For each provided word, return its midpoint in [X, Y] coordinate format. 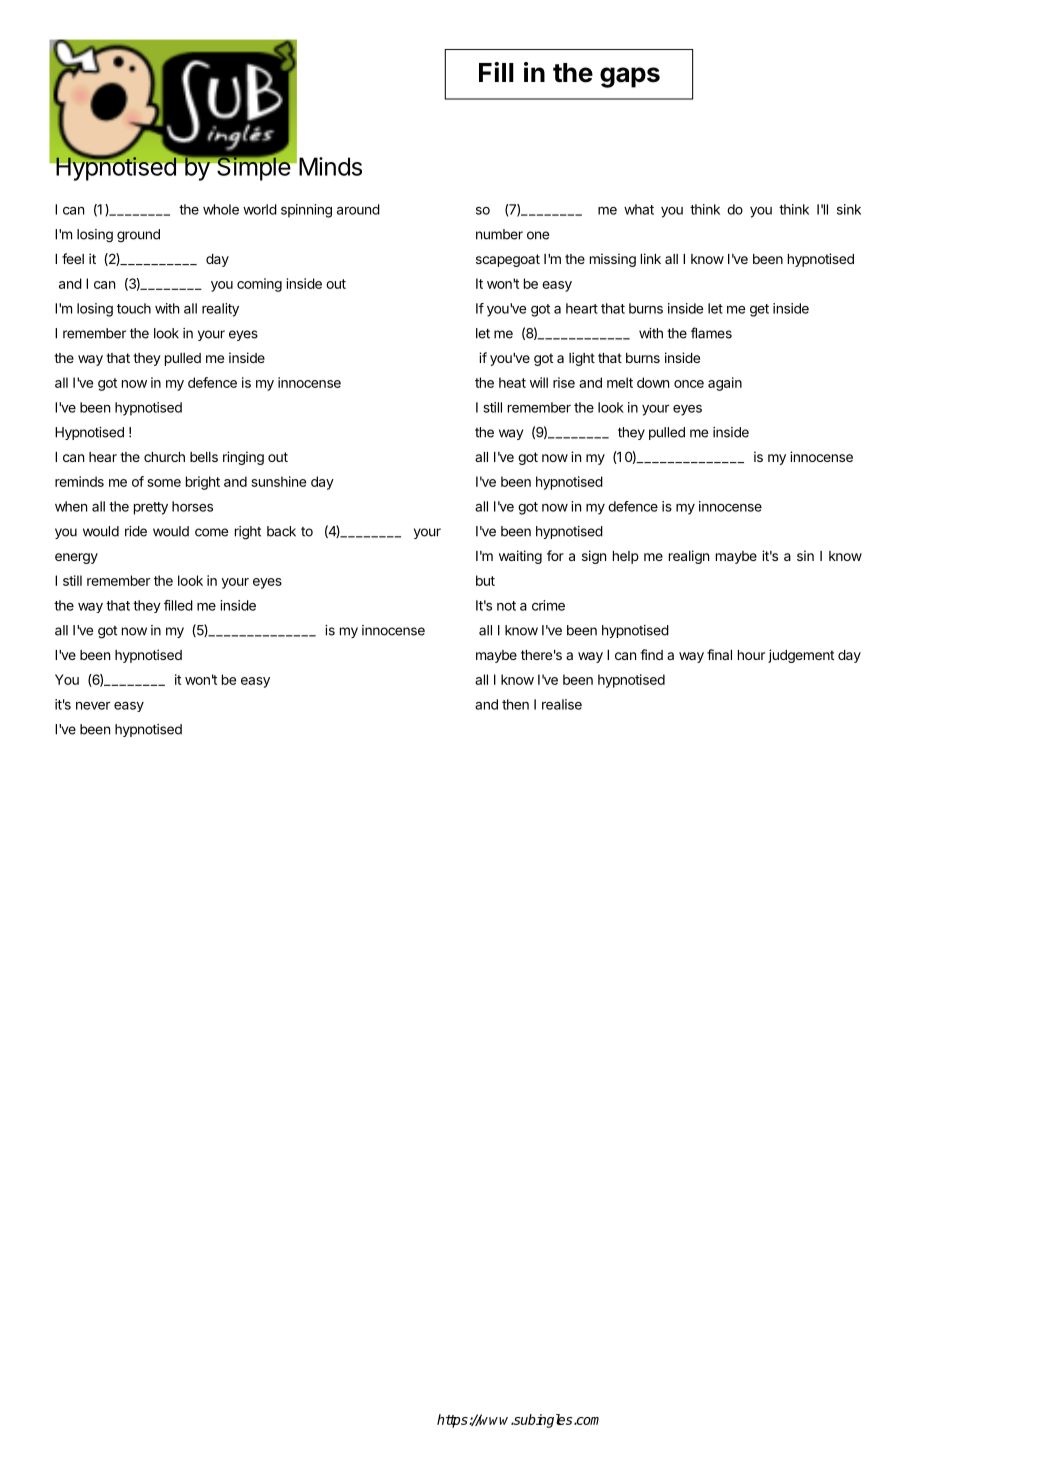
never [93, 706]
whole [221, 209]
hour [751, 655]
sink [849, 209]
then [515, 704]
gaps [630, 77]
